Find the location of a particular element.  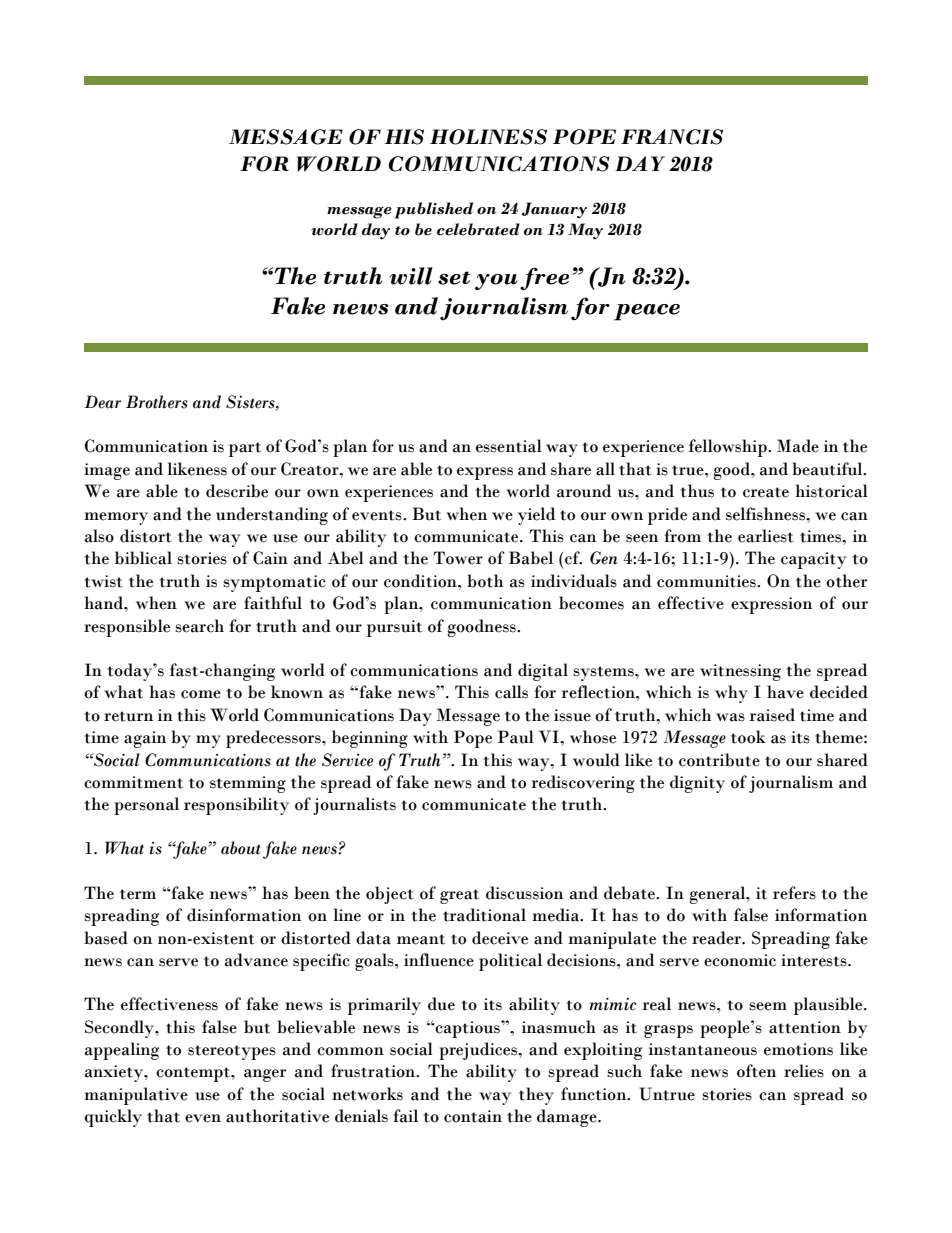

published is located at coordinates (433, 210).
